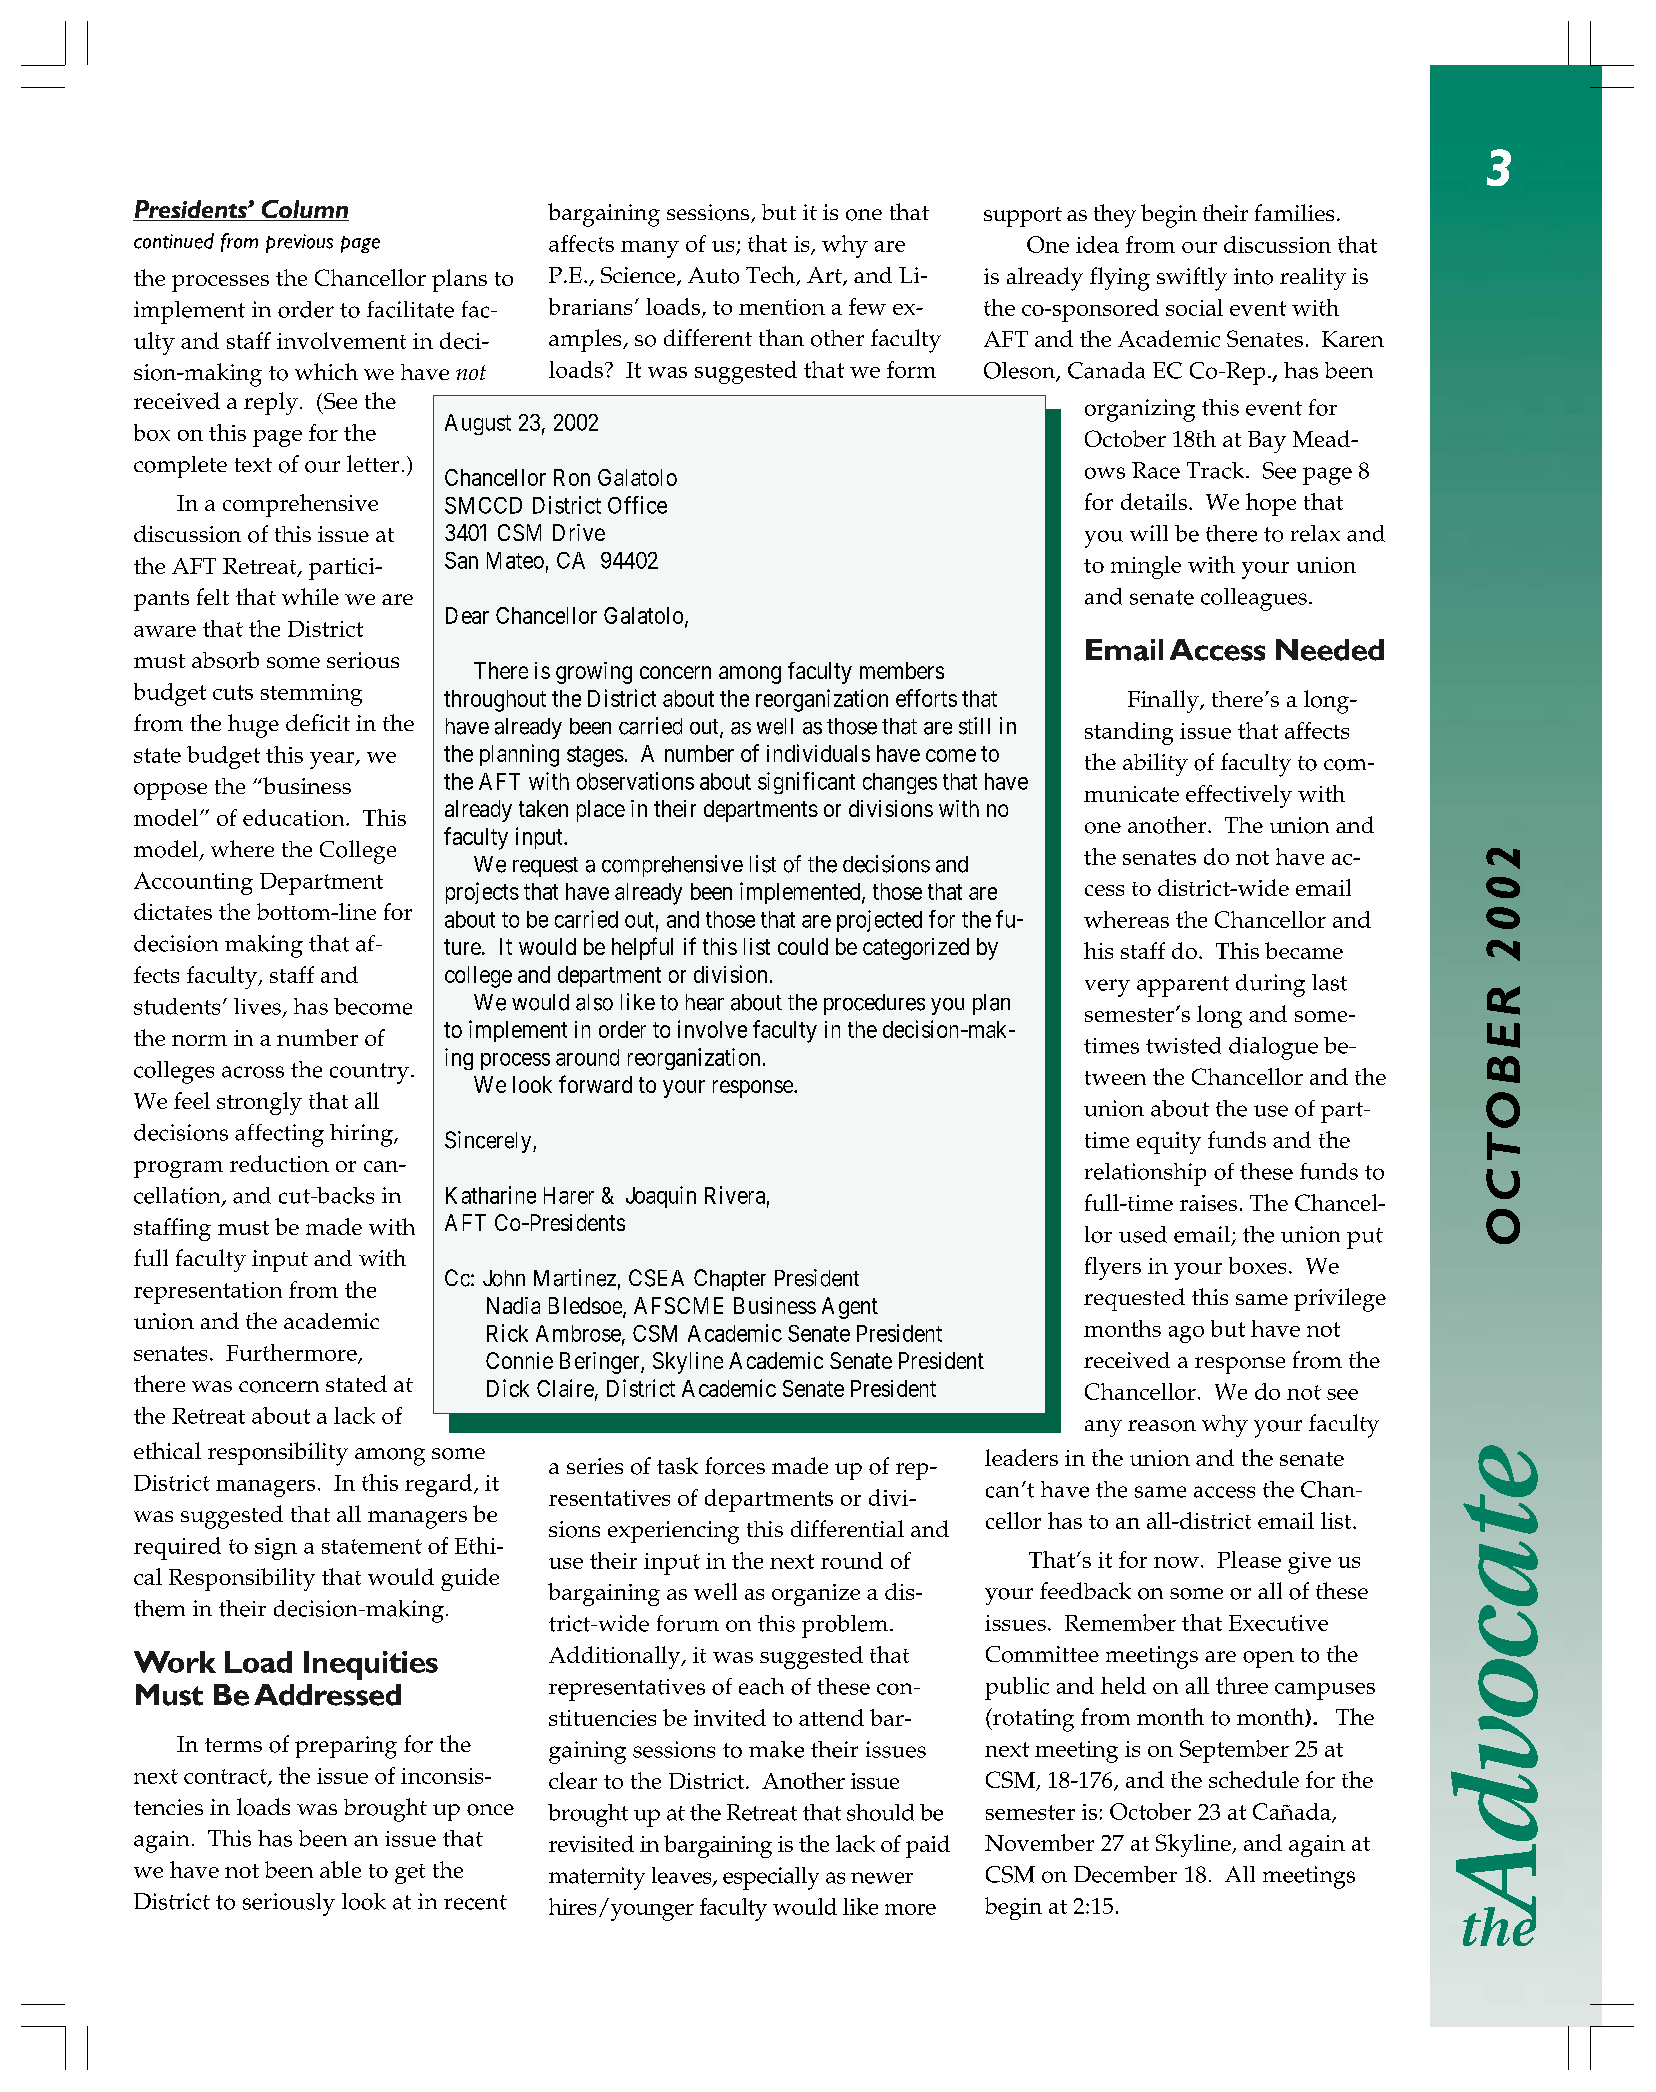 This screenshot has width=1656, height=2092. I want to click on regard, so click(440, 1485).
